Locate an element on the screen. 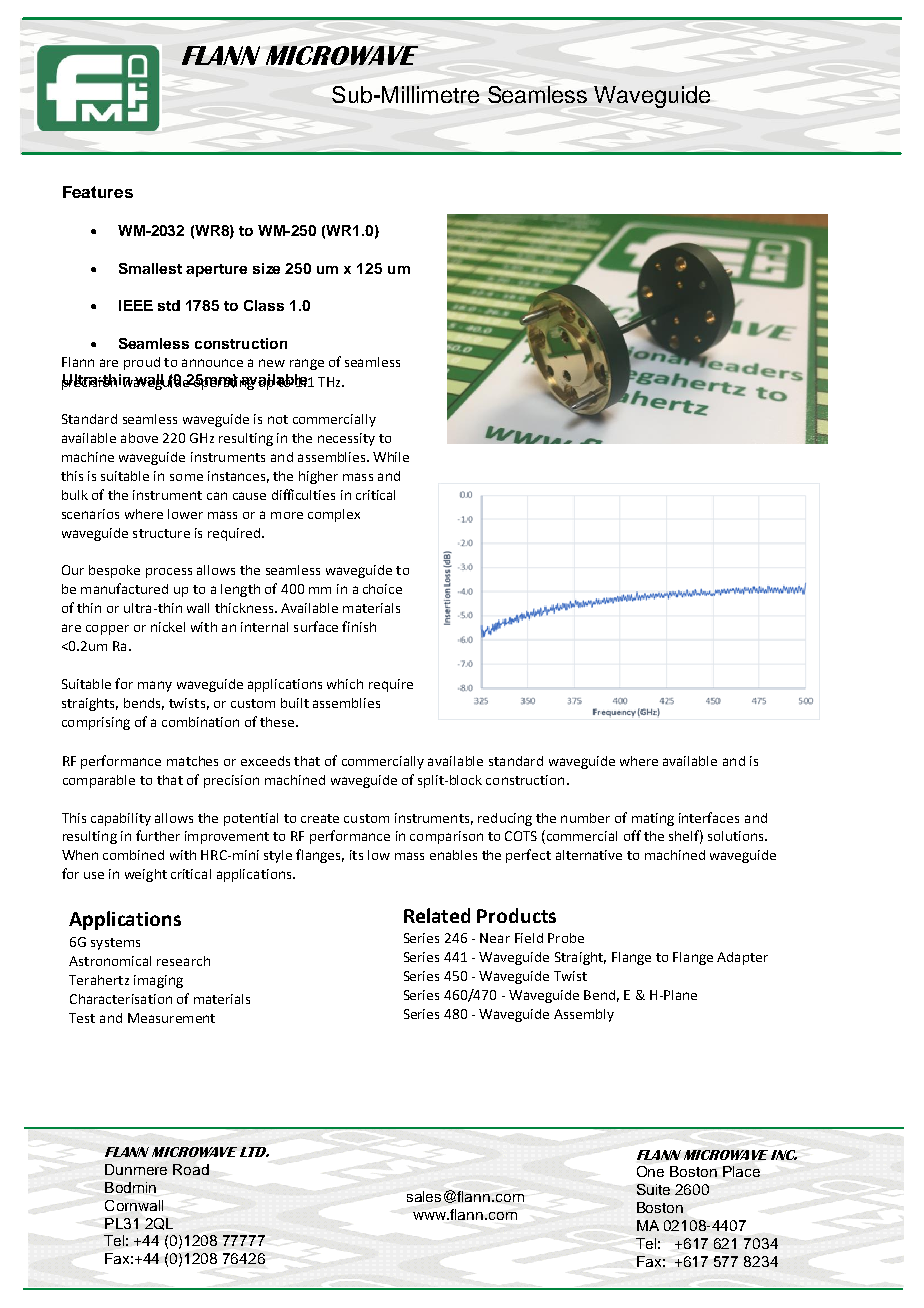 This screenshot has width=924, height=1308. Road is located at coordinates (191, 1169).
